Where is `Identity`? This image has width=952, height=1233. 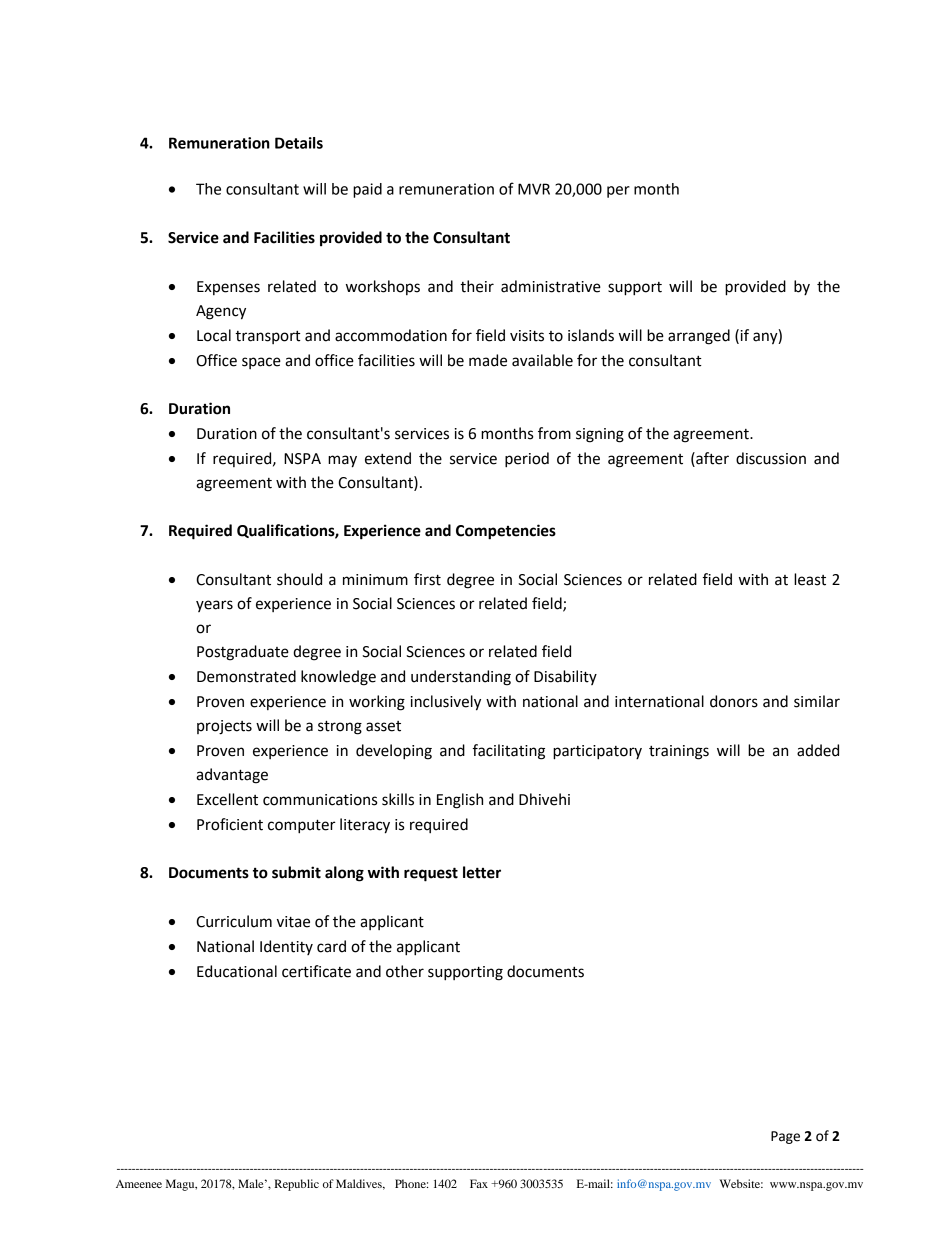
Identity is located at coordinates (286, 947).
